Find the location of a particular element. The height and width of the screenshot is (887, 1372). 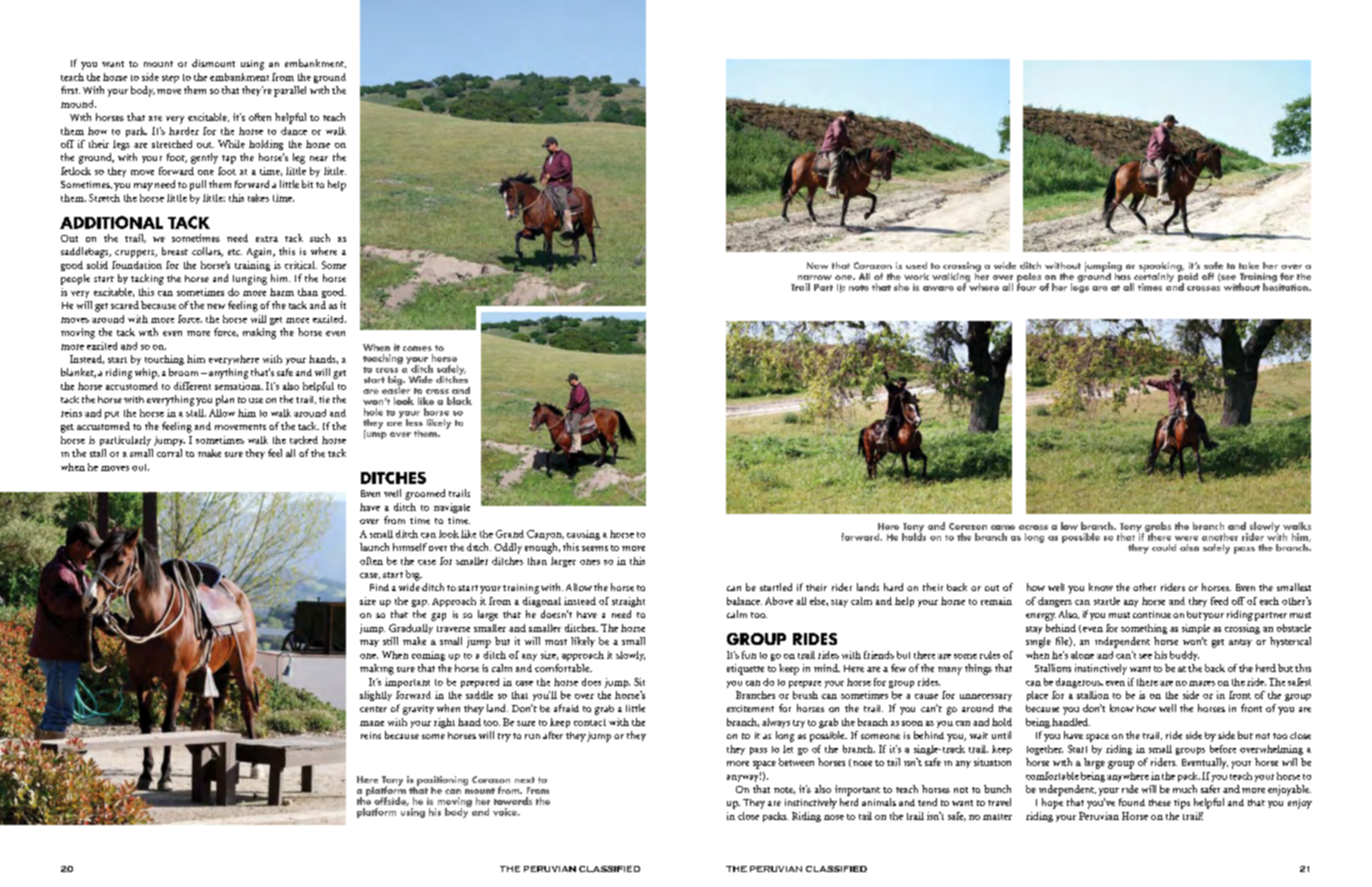

spooking is located at coordinates (1161, 268).
